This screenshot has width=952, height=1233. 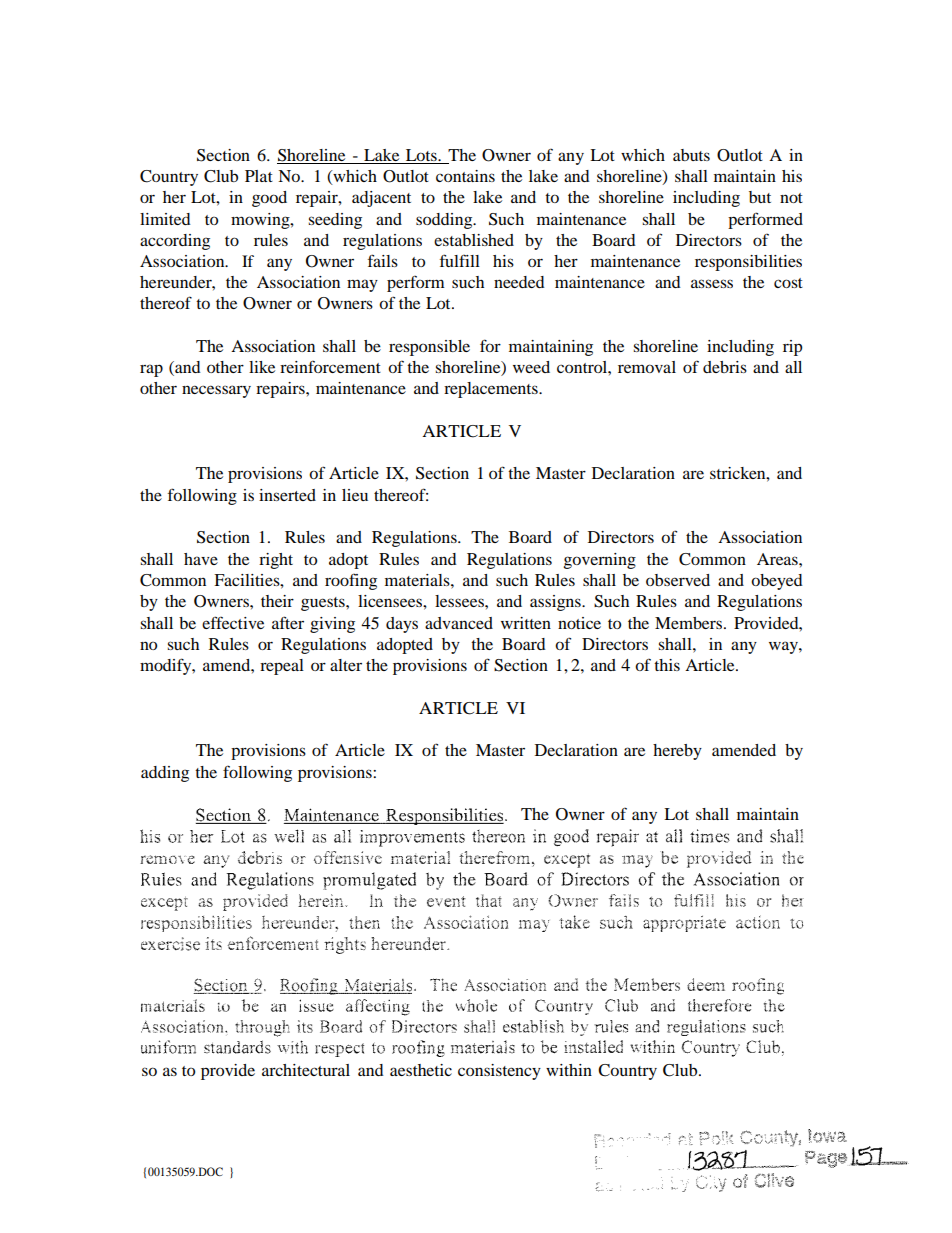 I want to click on adding, so click(x=165, y=774).
